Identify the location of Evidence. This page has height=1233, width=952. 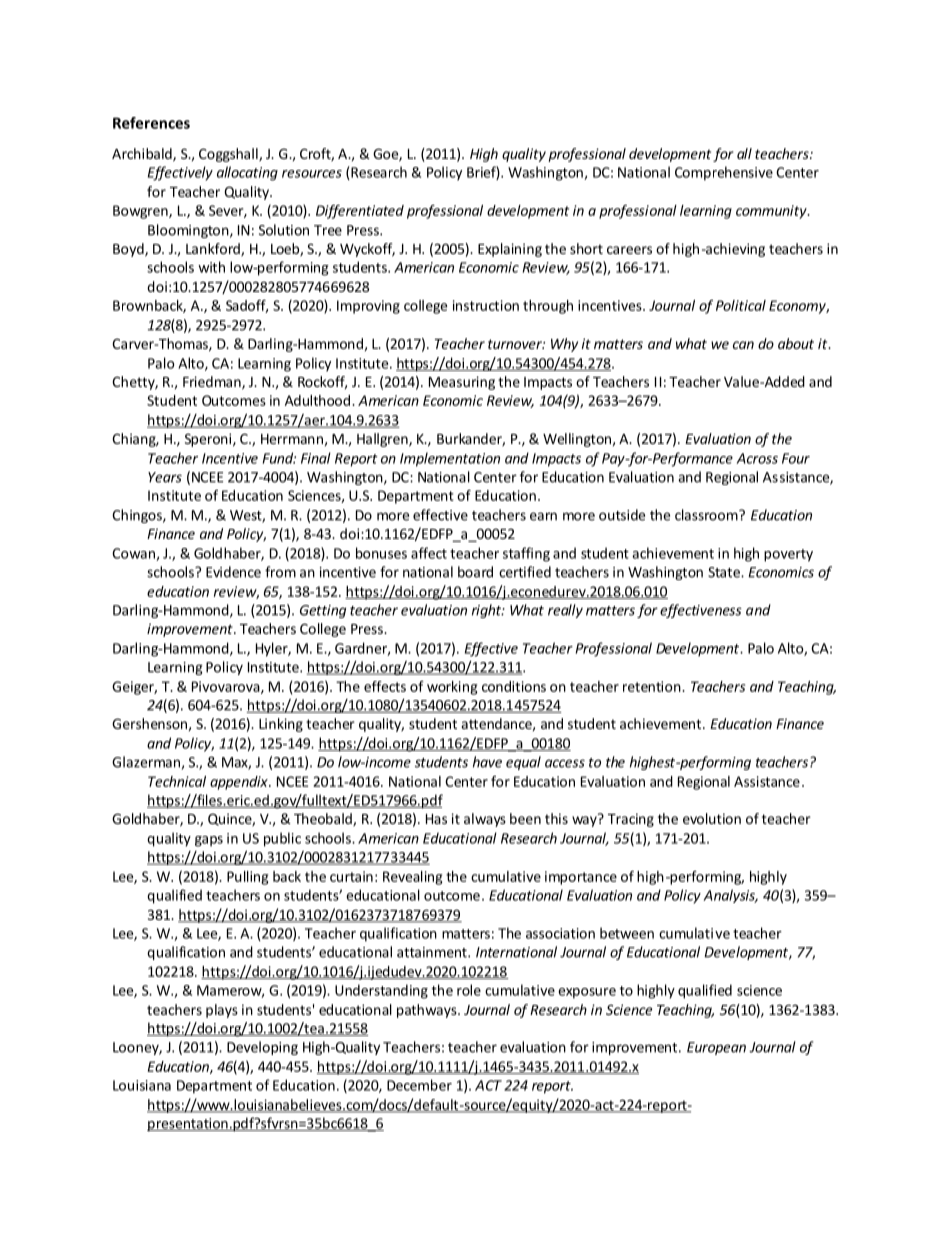
(233, 572).
